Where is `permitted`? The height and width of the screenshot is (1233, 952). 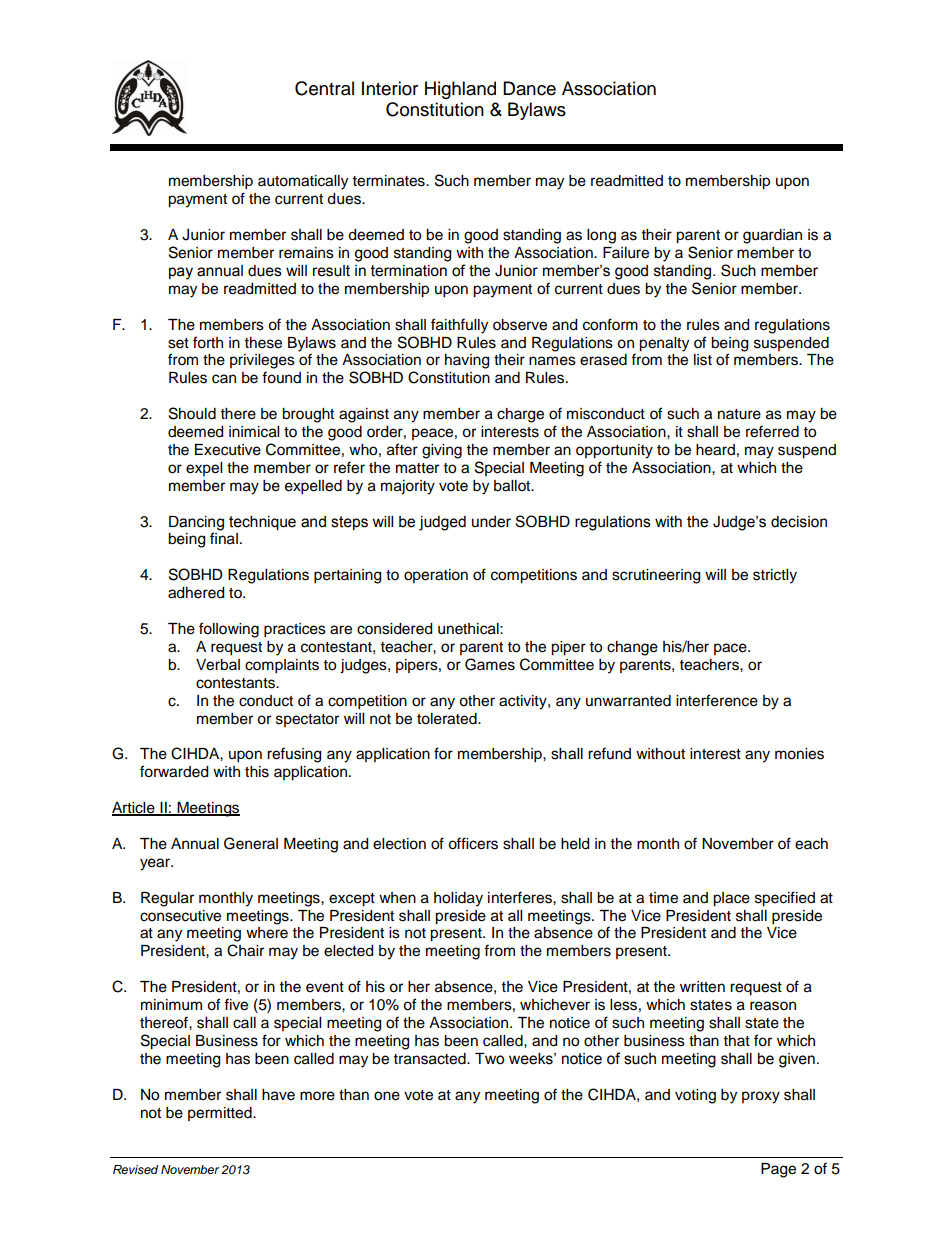 permitted is located at coordinates (221, 1114).
